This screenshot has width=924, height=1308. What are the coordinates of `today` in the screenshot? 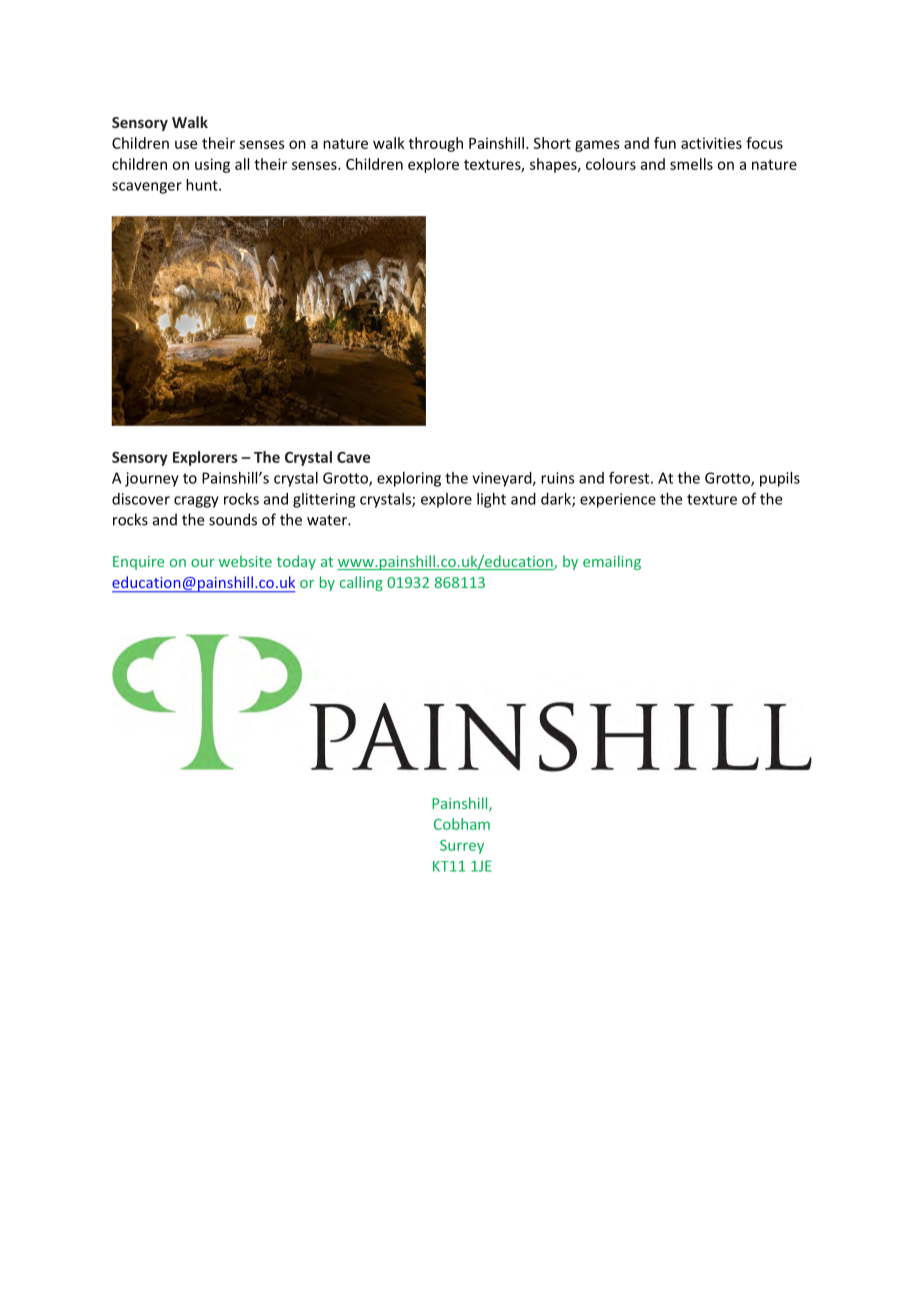 It's located at (296, 562).
